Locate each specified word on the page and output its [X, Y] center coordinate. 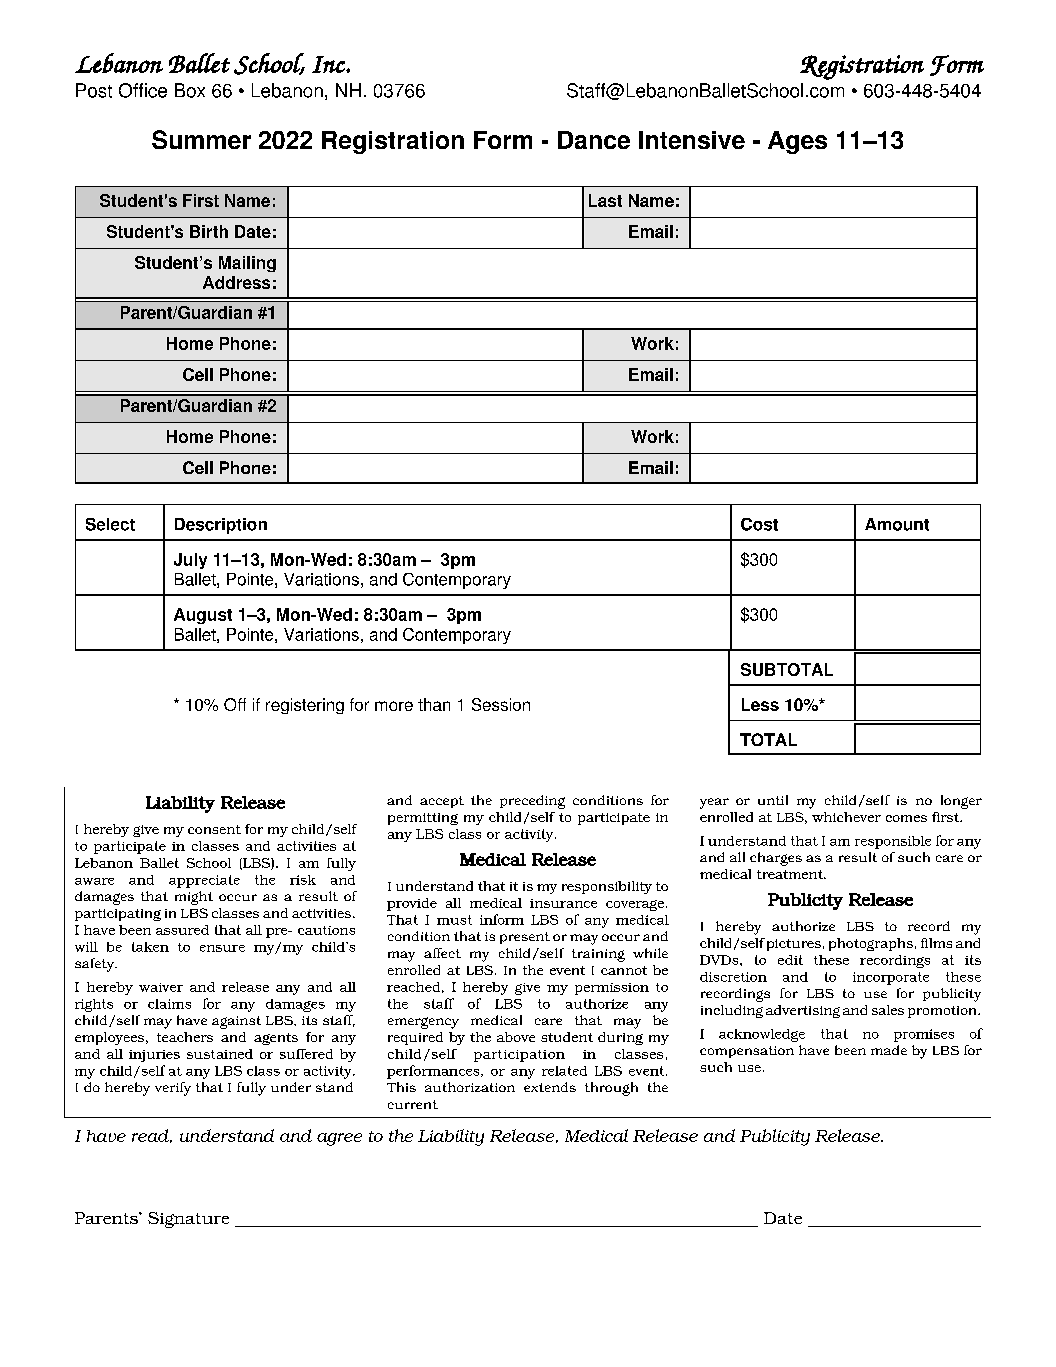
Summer [201, 139]
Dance [594, 140]
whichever [846, 817]
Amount [897, 524]
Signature [188, 1220]
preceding [532, 802]
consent [214, 829]
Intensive [692, 140]
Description [221, 526]
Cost [759, 524]
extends [550, 1087]
